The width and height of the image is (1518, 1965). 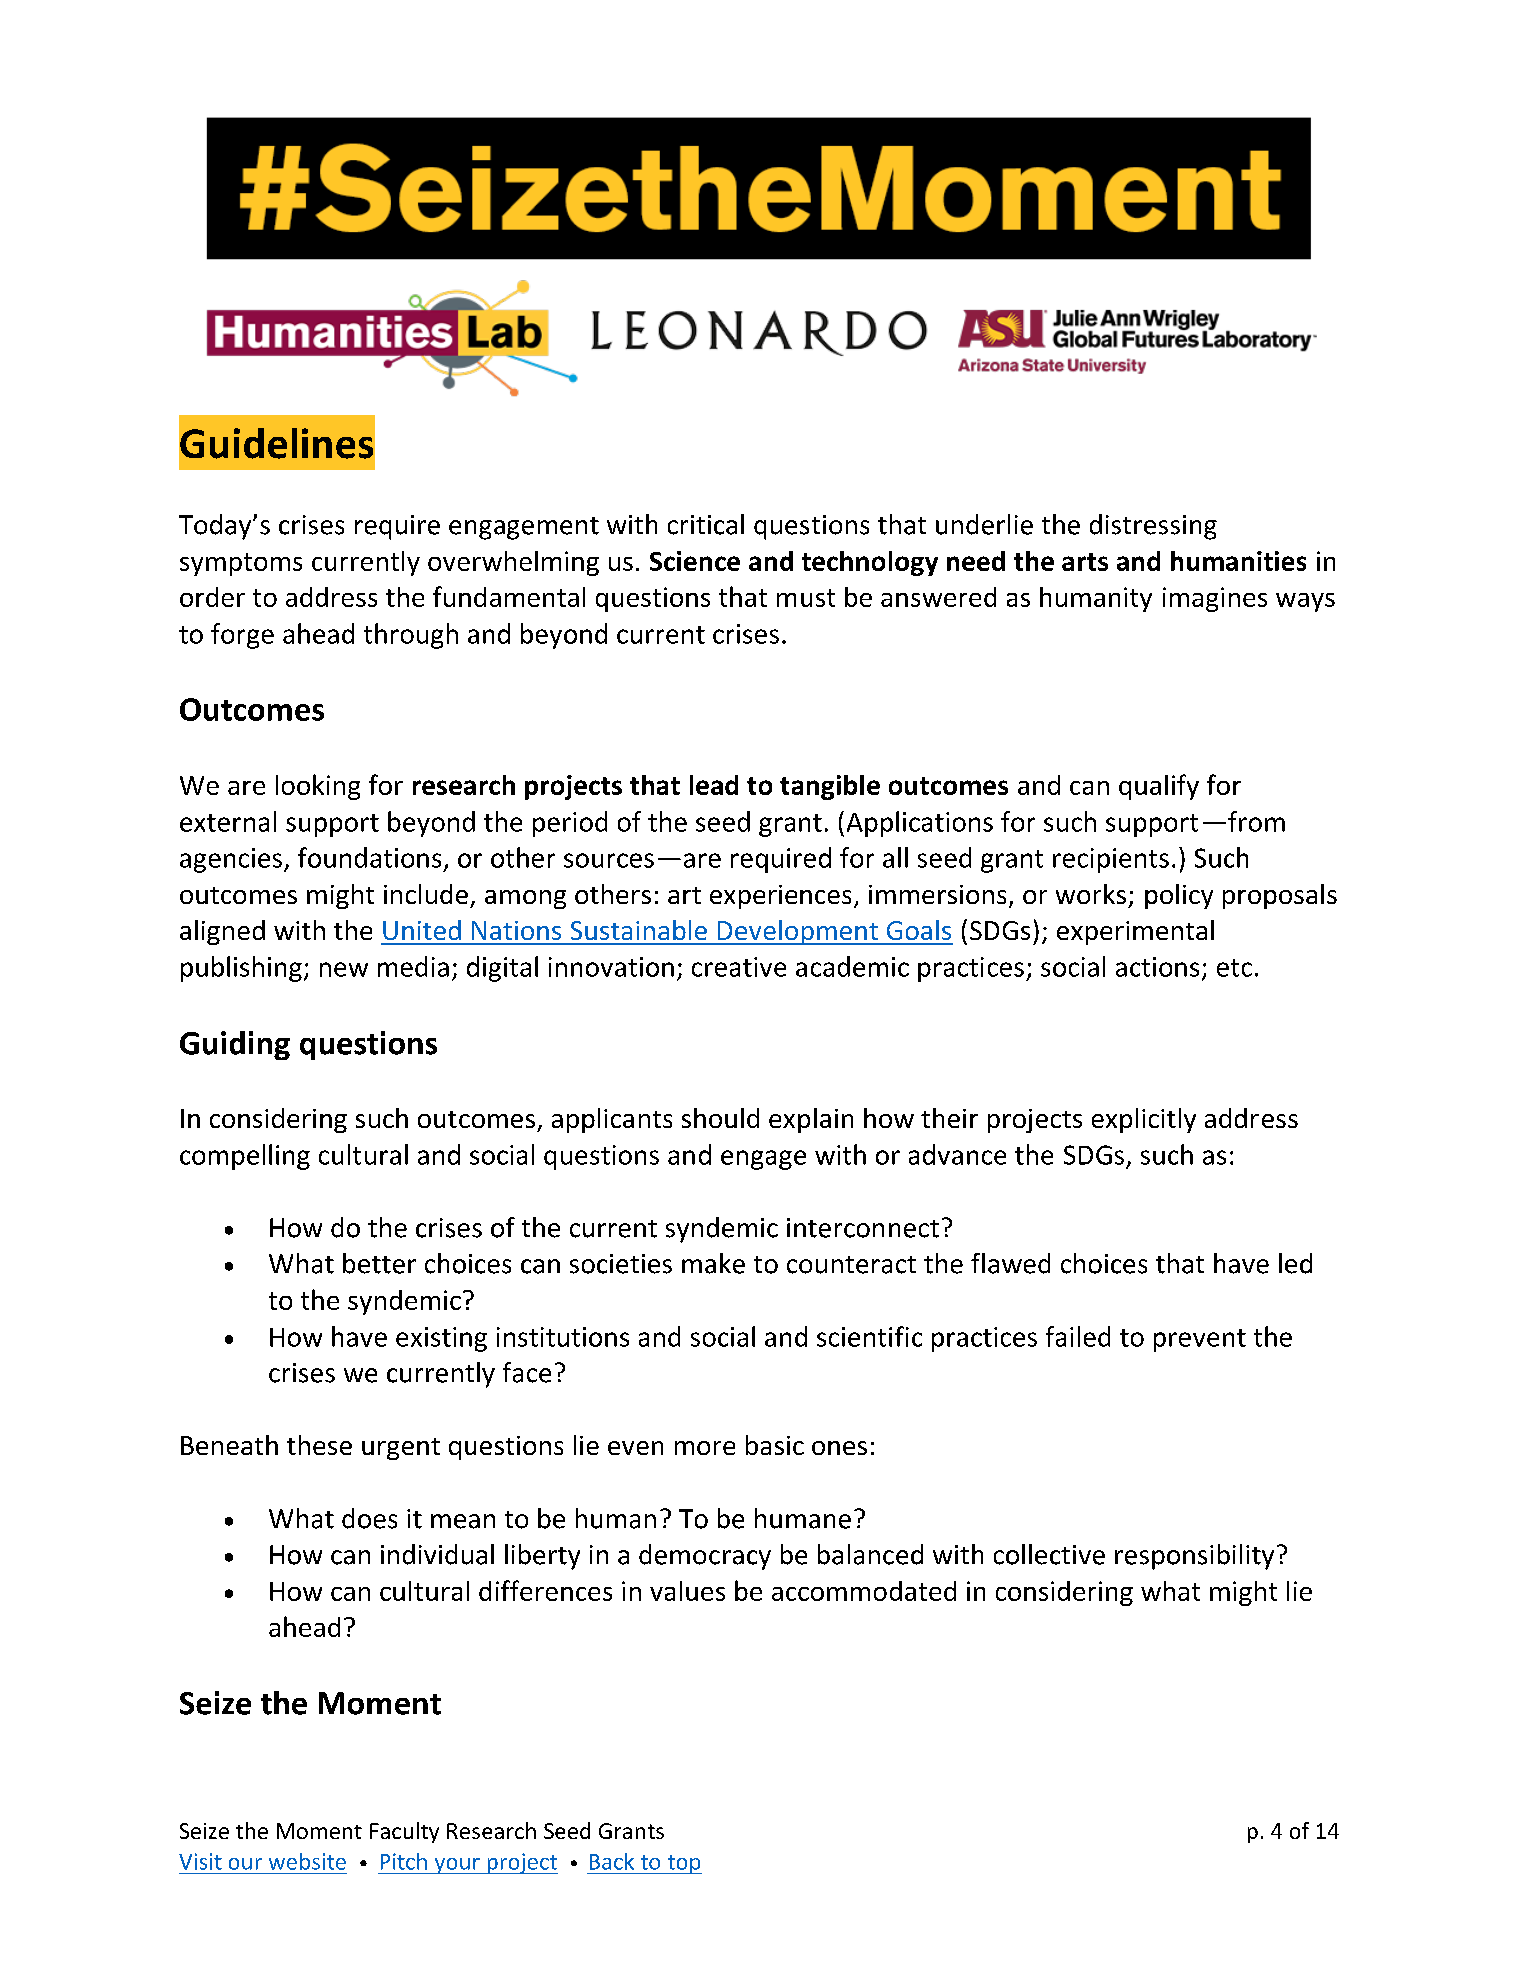 What do you see at coordinates (695, 561) in the image?
I see `Science` at bounding box center [695, 561].
